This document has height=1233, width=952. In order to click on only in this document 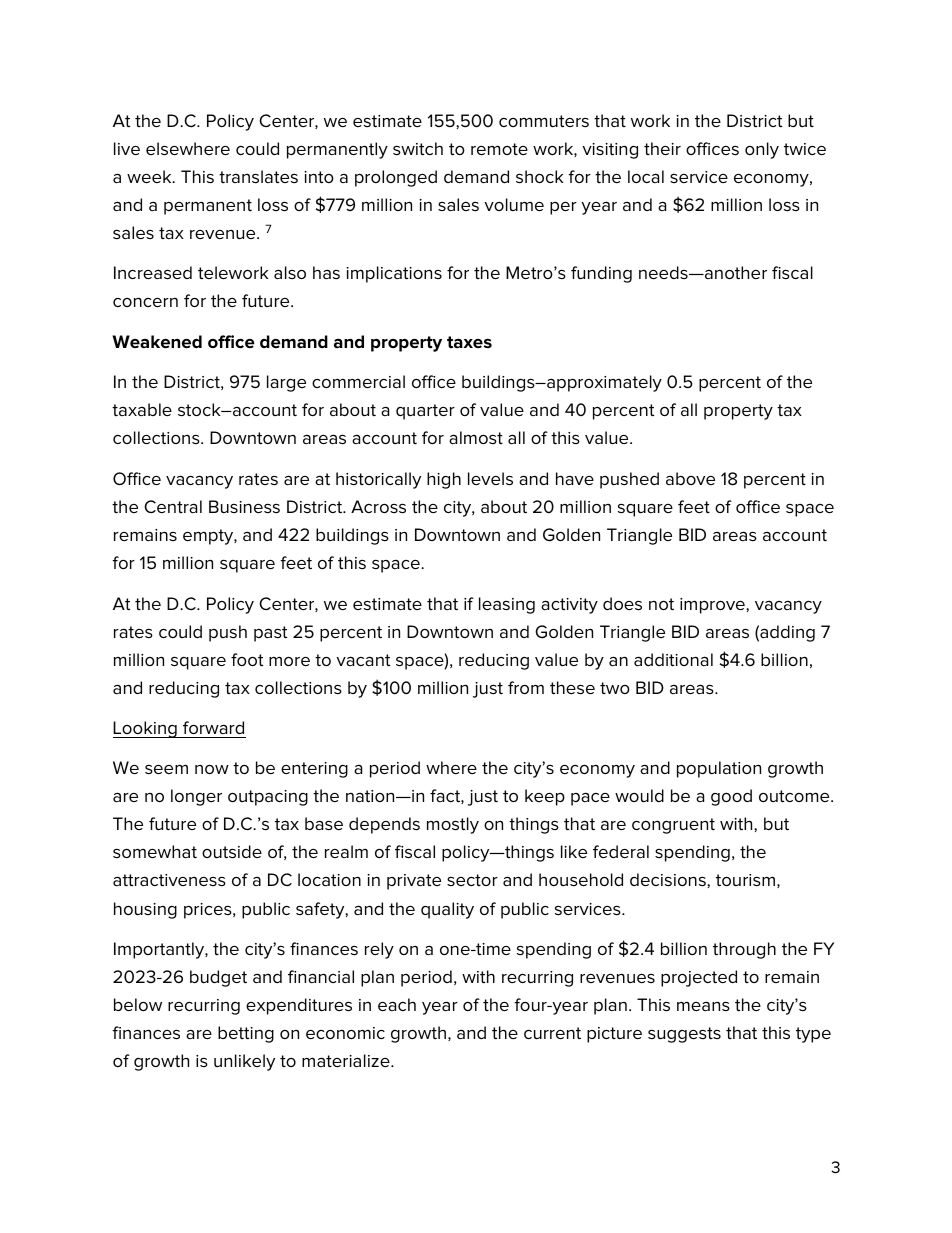, I will do `click(762, 150)`.
